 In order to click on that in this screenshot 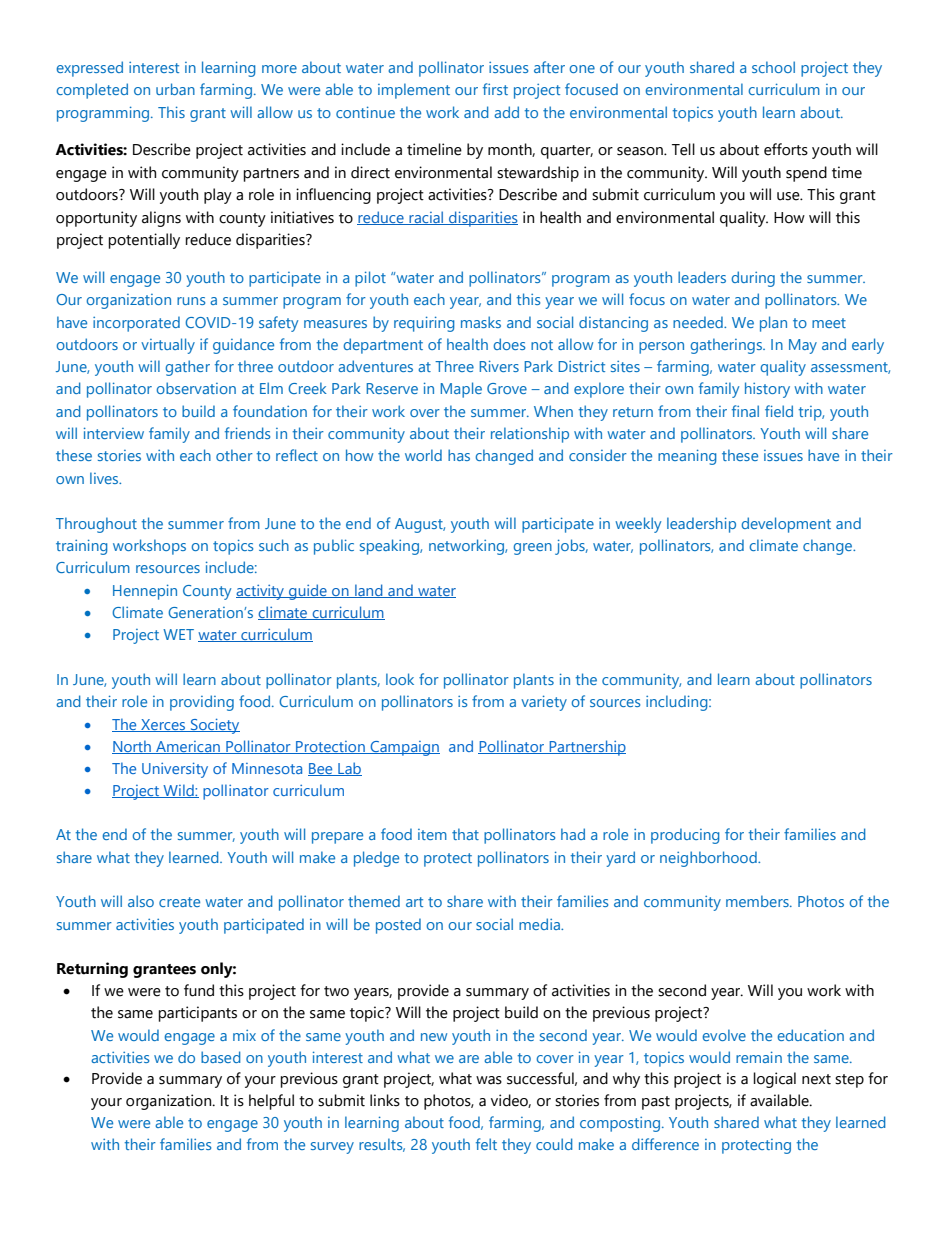, I will do `click(465, 834)`.
